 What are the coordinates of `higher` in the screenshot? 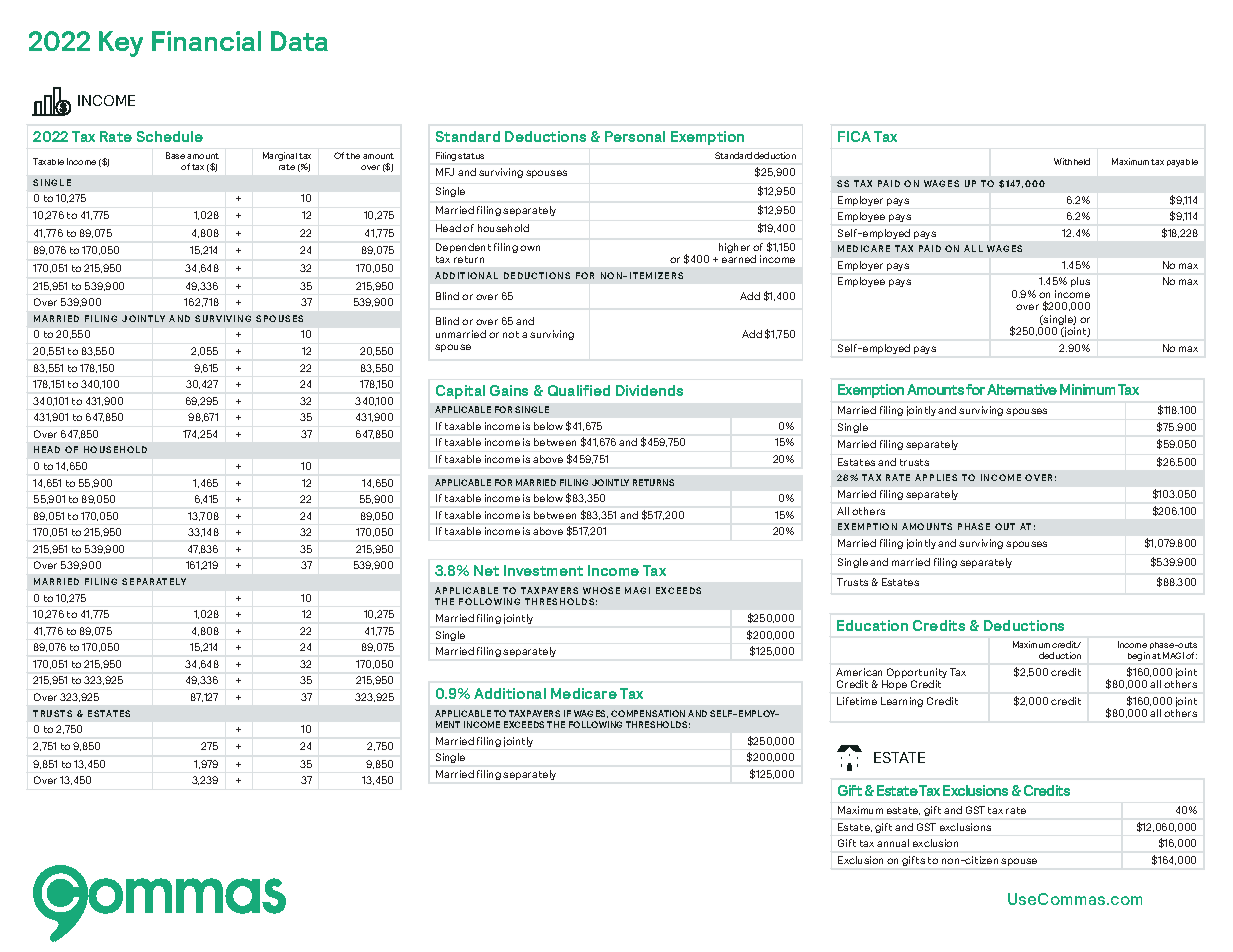 It's located at (734, 248).
